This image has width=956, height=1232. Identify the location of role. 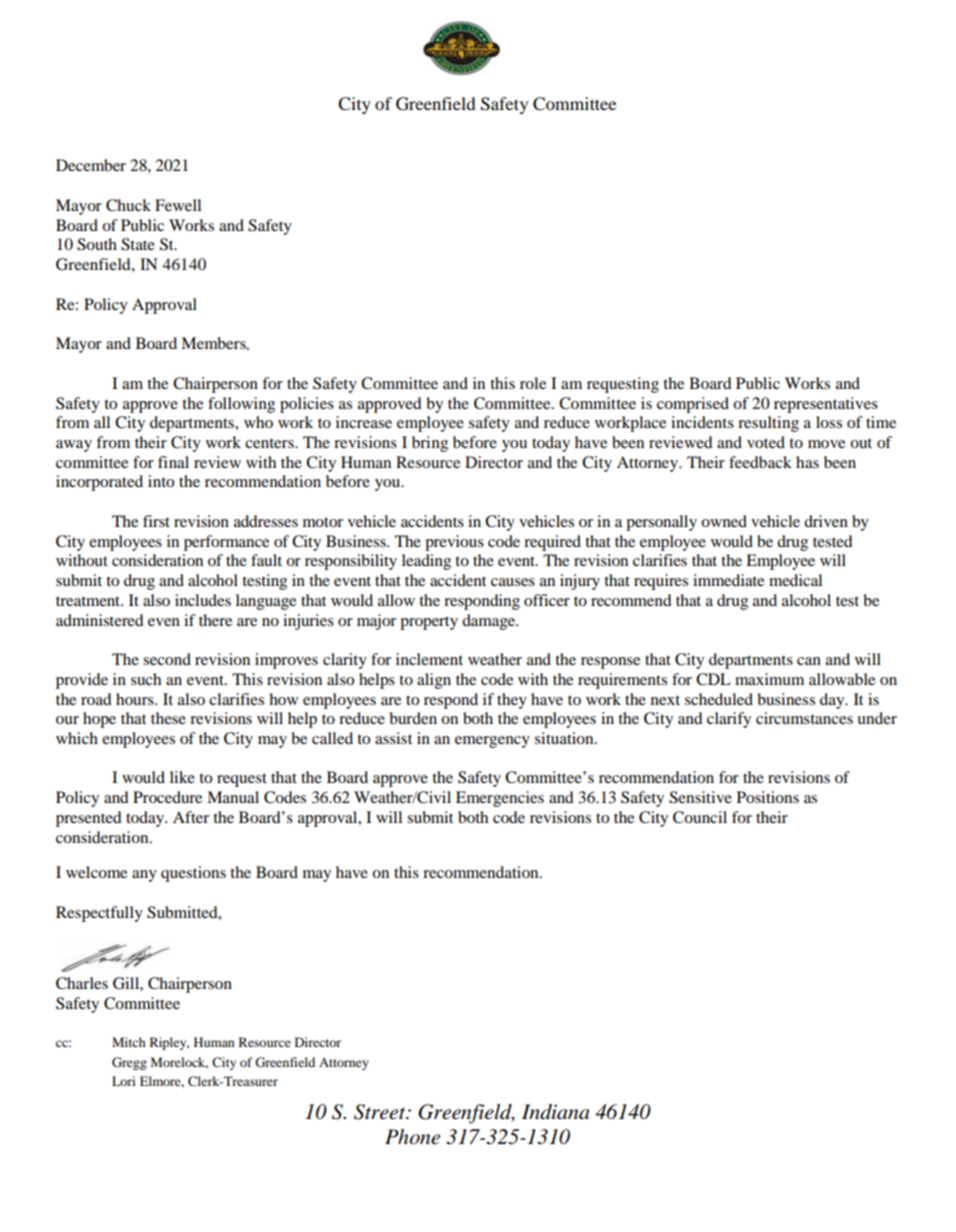
(533, 383).
